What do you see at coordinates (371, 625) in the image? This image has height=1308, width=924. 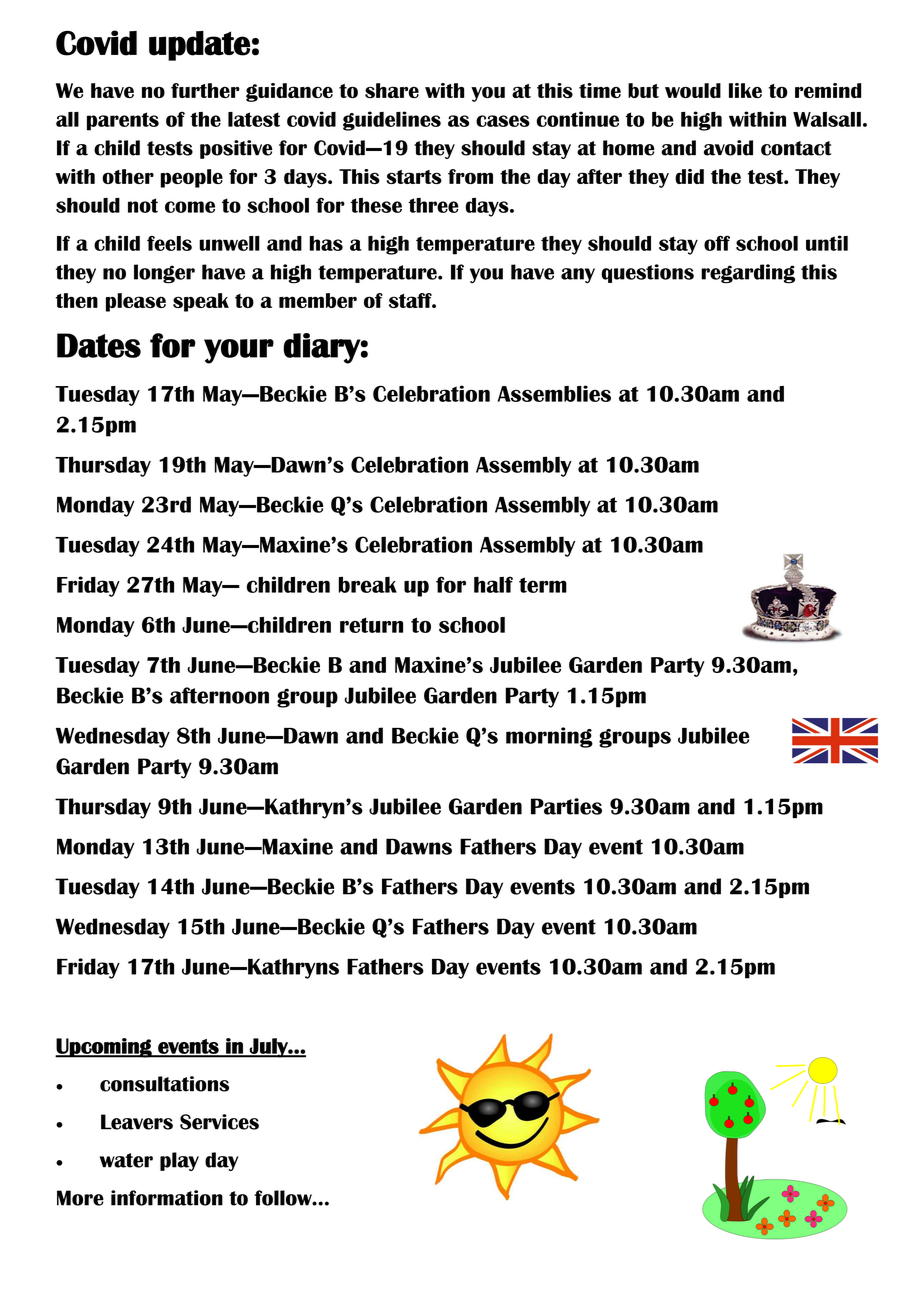 I see `return` at bounding box center [371, 625].
